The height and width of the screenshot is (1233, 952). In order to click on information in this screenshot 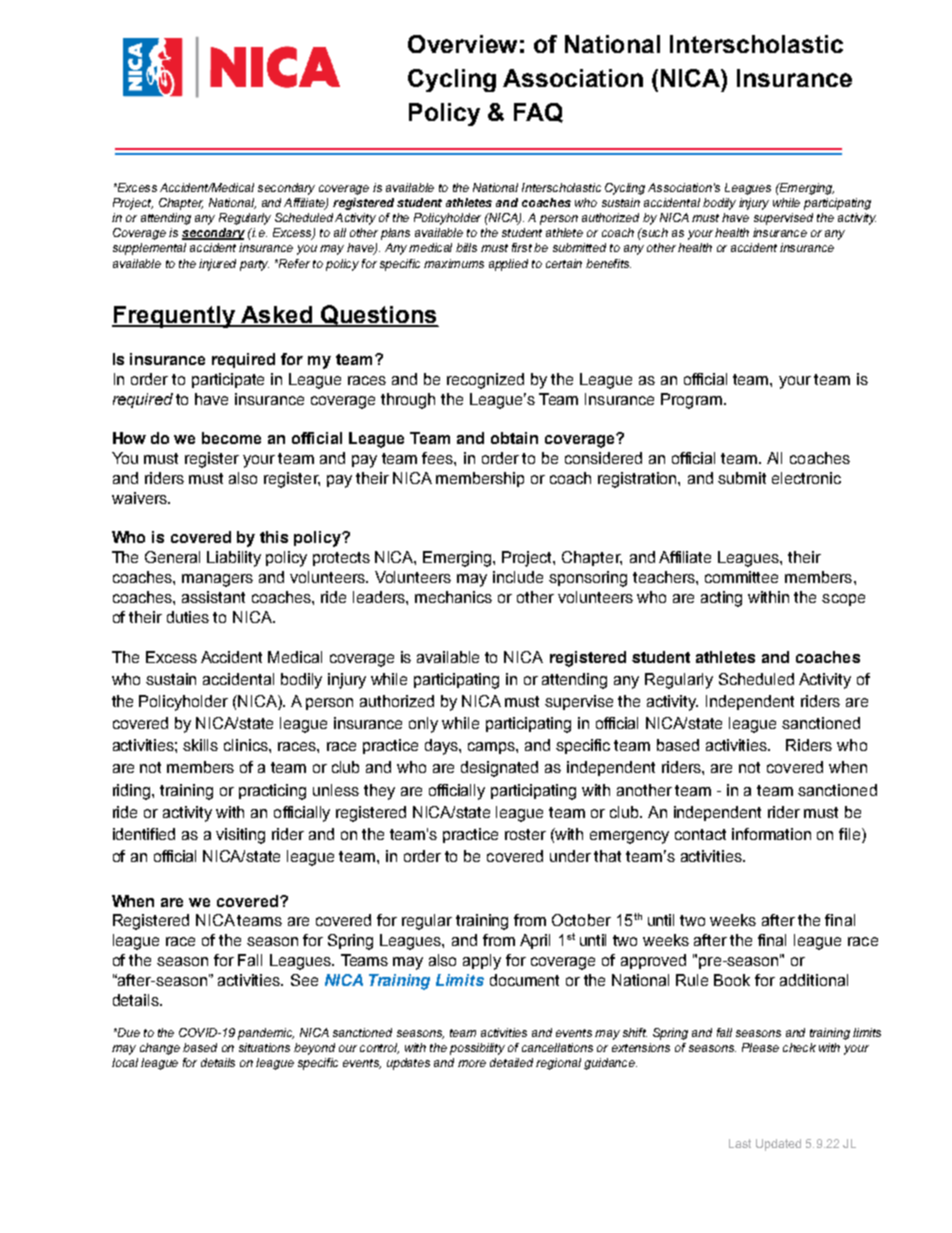, I will do `click(771, 834)`.
